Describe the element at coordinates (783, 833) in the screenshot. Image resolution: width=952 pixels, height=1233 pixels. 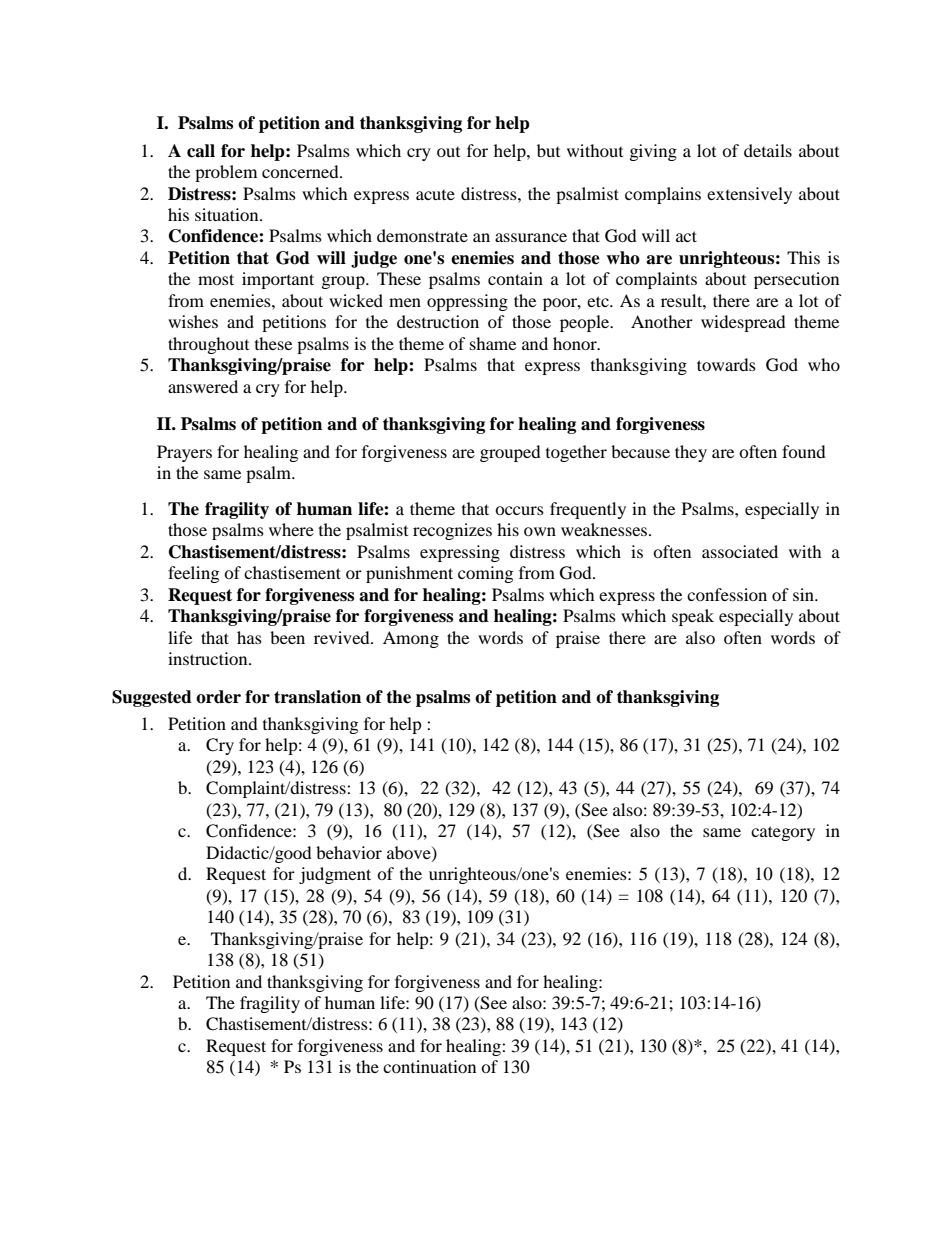
I see `category` at that location.
